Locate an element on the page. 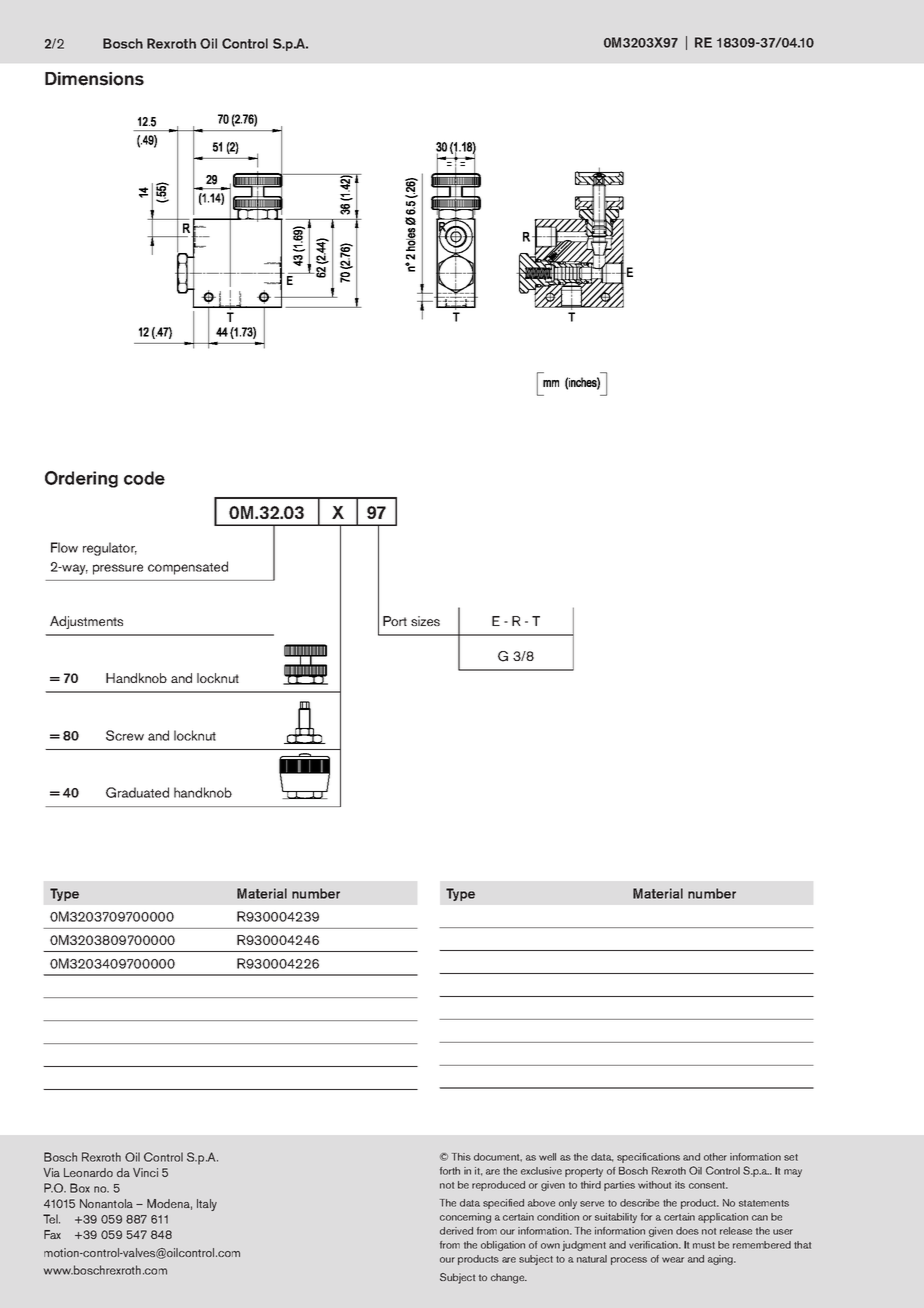 Image resolution: width=924 pixels, height=1308 pixels. compensated is located at coordinates (188, 568).
